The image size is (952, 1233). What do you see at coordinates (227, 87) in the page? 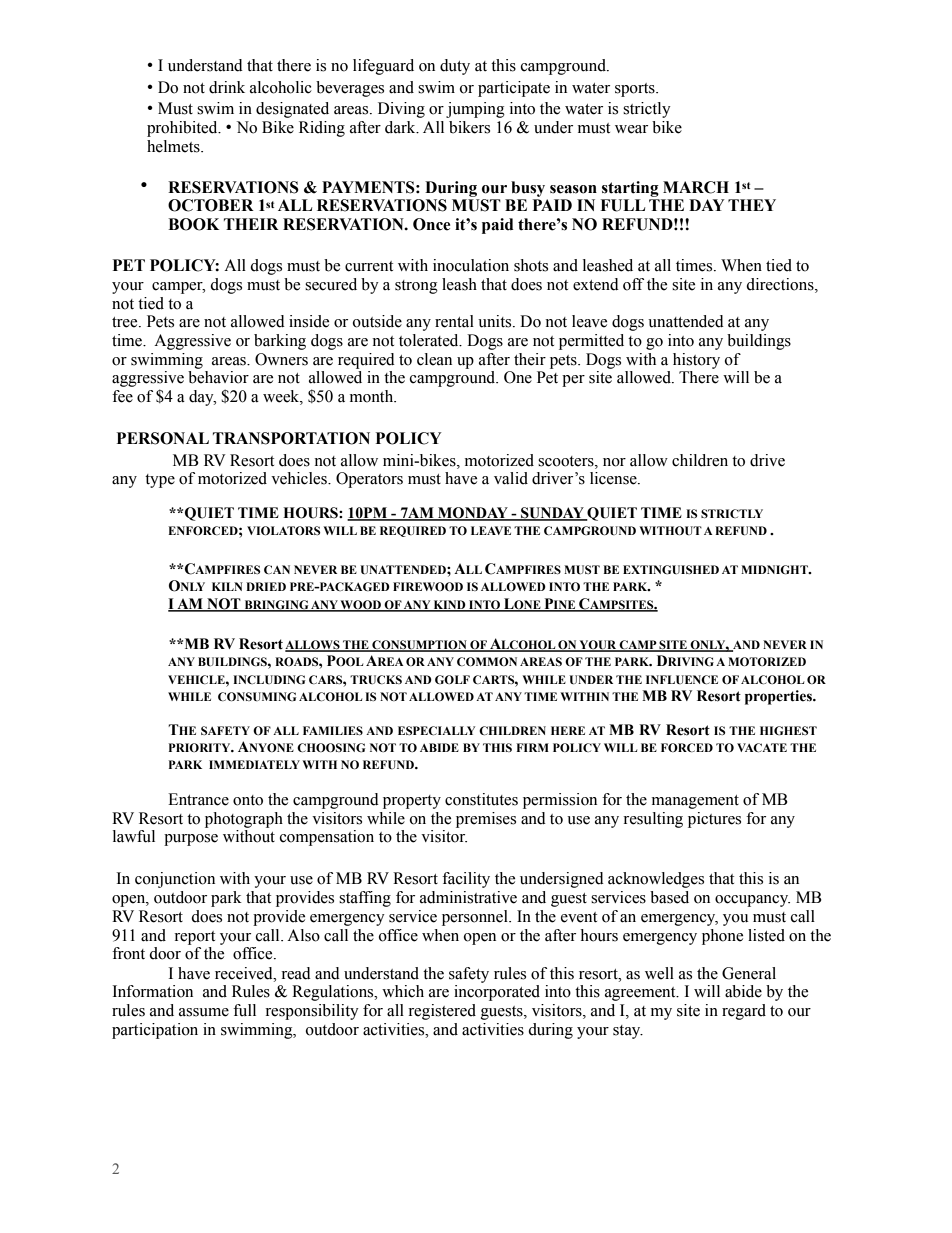
I see `drink` at bounding box center [227, 87].
